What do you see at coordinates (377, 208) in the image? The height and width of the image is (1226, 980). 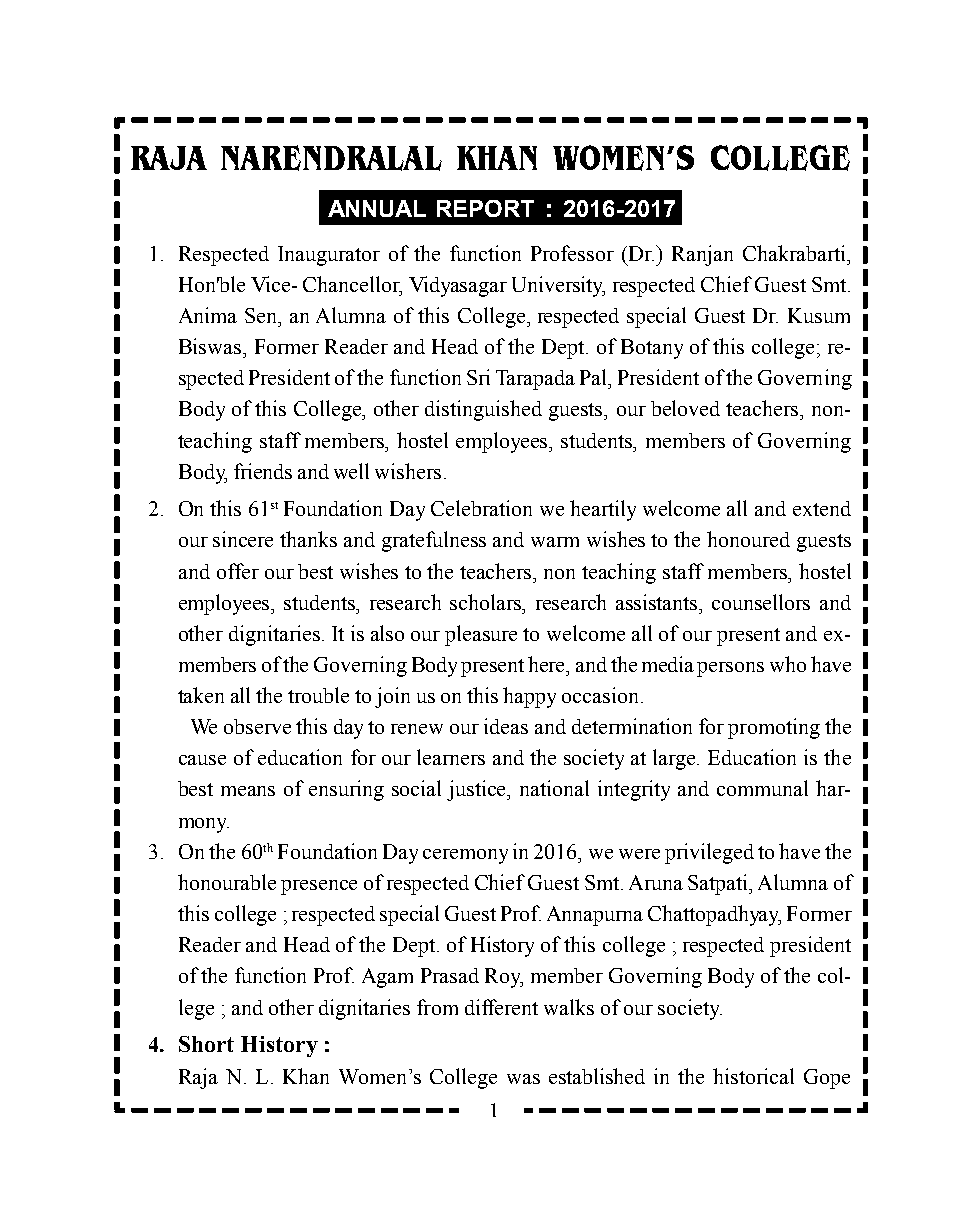 I see `ANNUAL` at bounding box center [377, 208].
